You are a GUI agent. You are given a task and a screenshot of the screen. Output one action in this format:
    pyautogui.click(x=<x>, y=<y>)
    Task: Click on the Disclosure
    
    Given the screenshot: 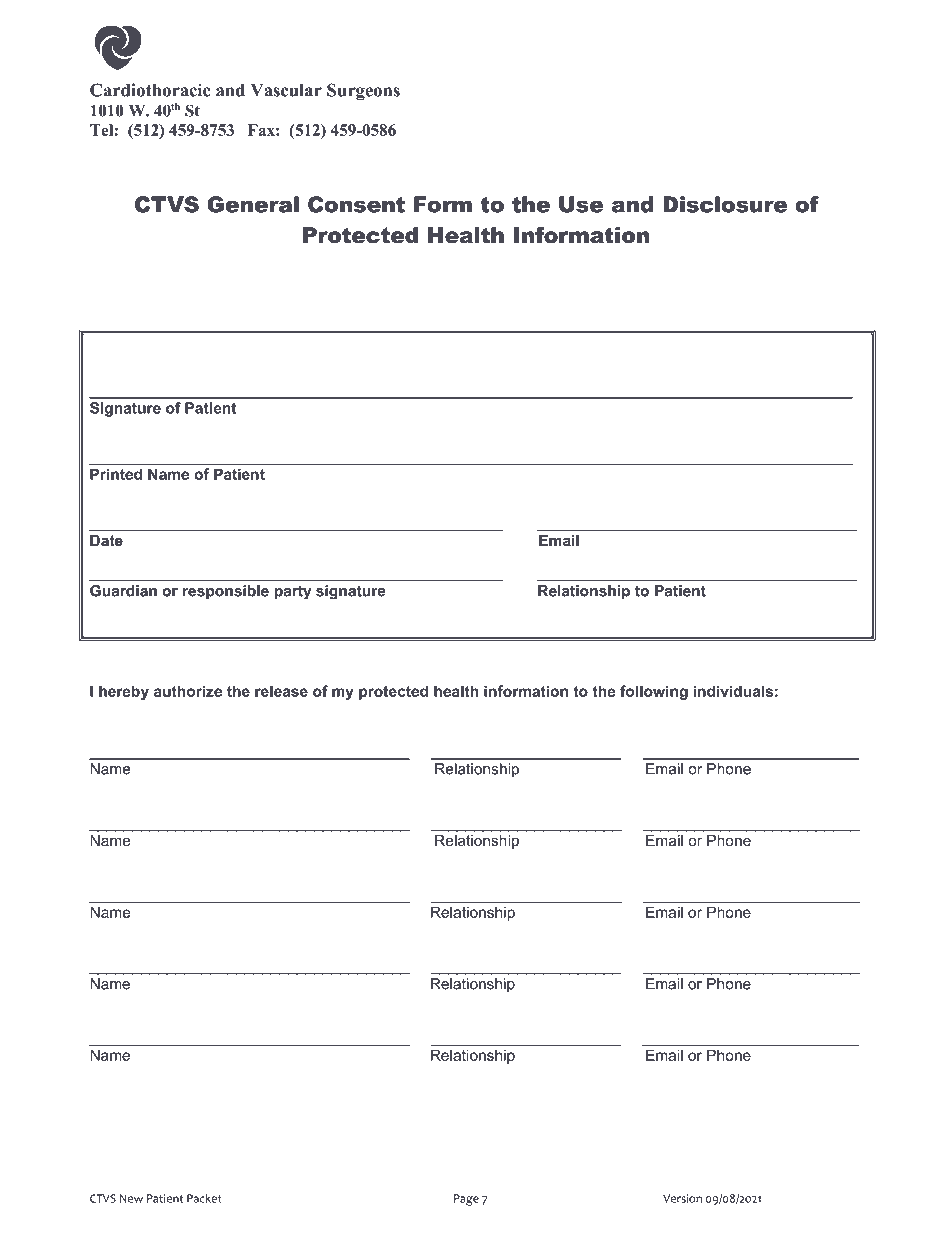 What is the action you would take?
    pyautogui.click(x=725, y=204)
